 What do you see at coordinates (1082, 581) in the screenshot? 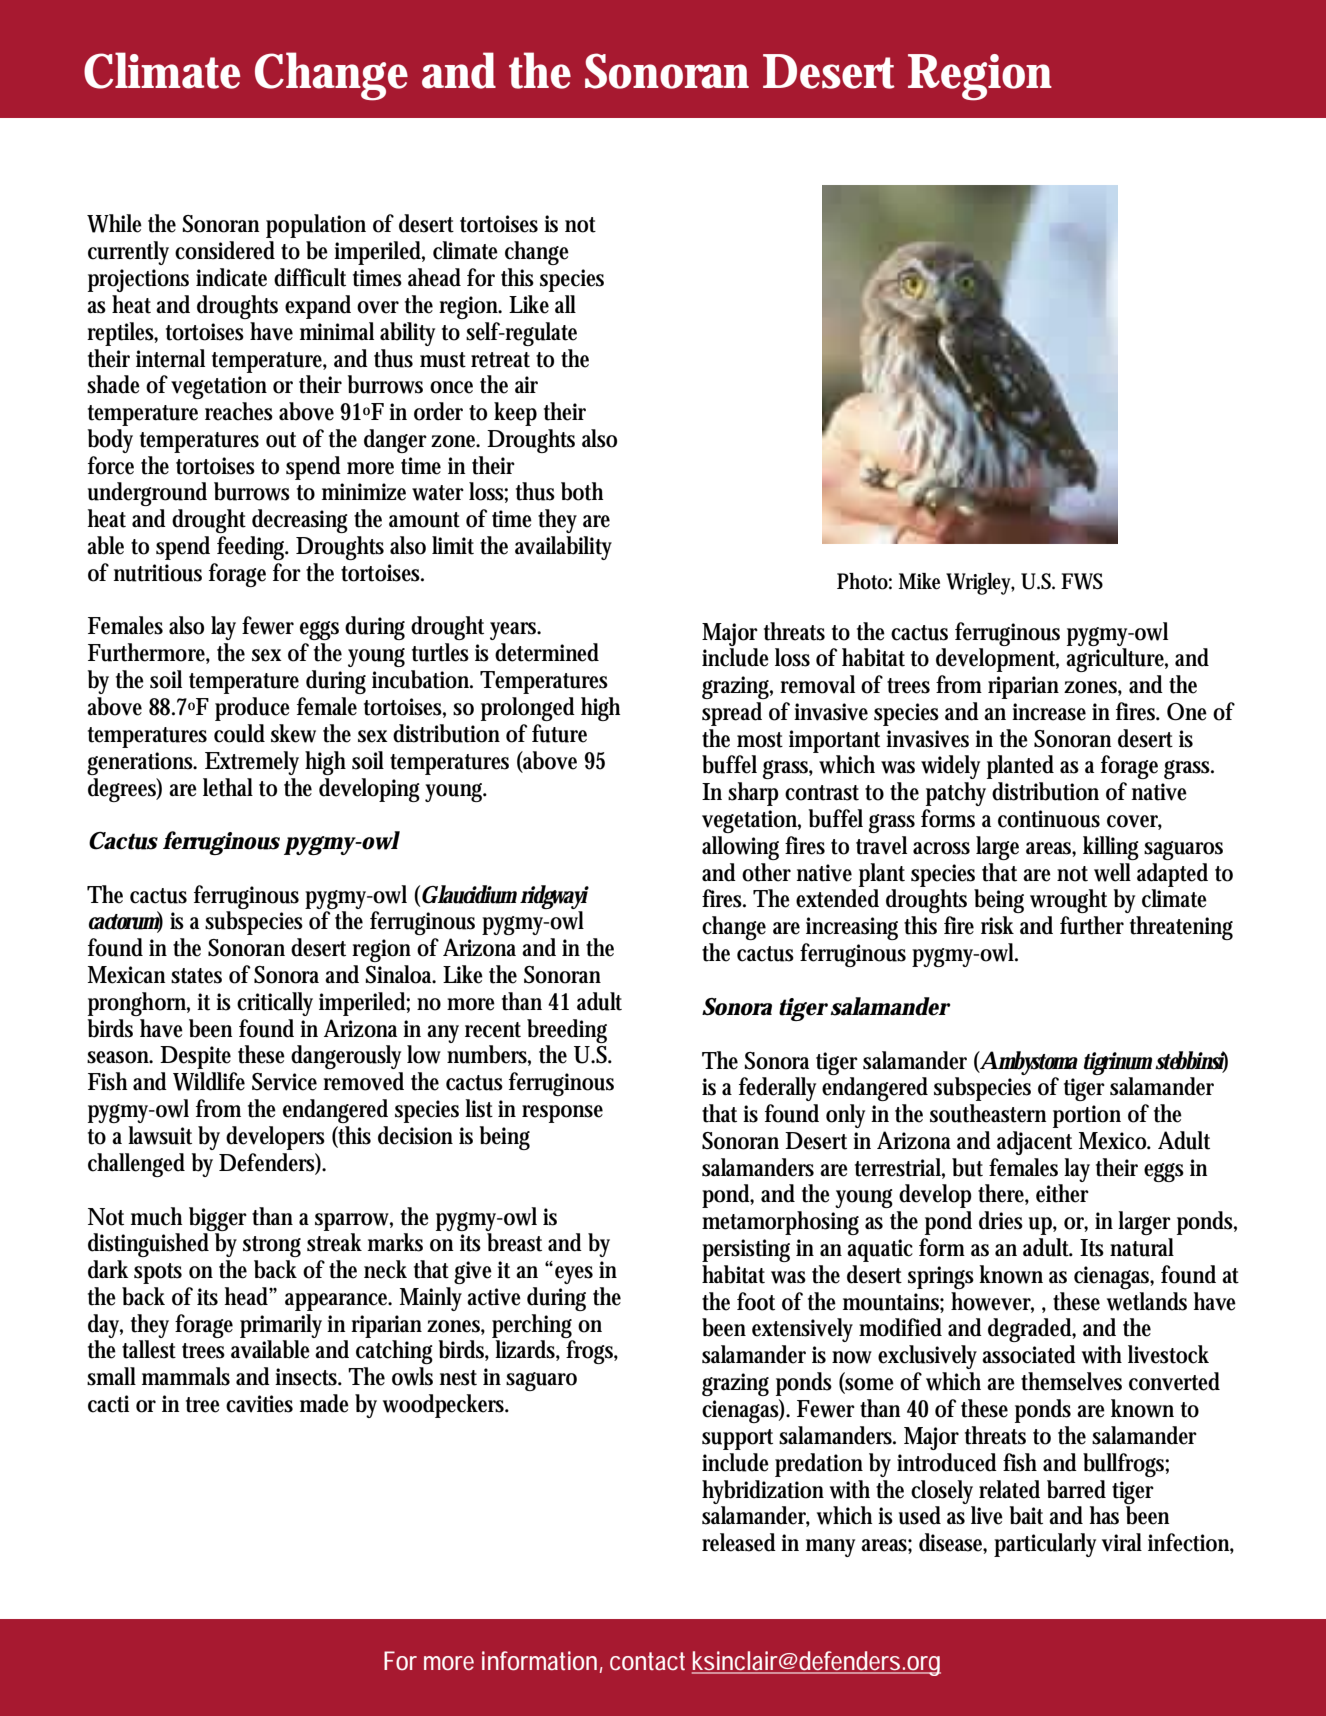
I see `FWS` at bounding box center [1082, 581].
